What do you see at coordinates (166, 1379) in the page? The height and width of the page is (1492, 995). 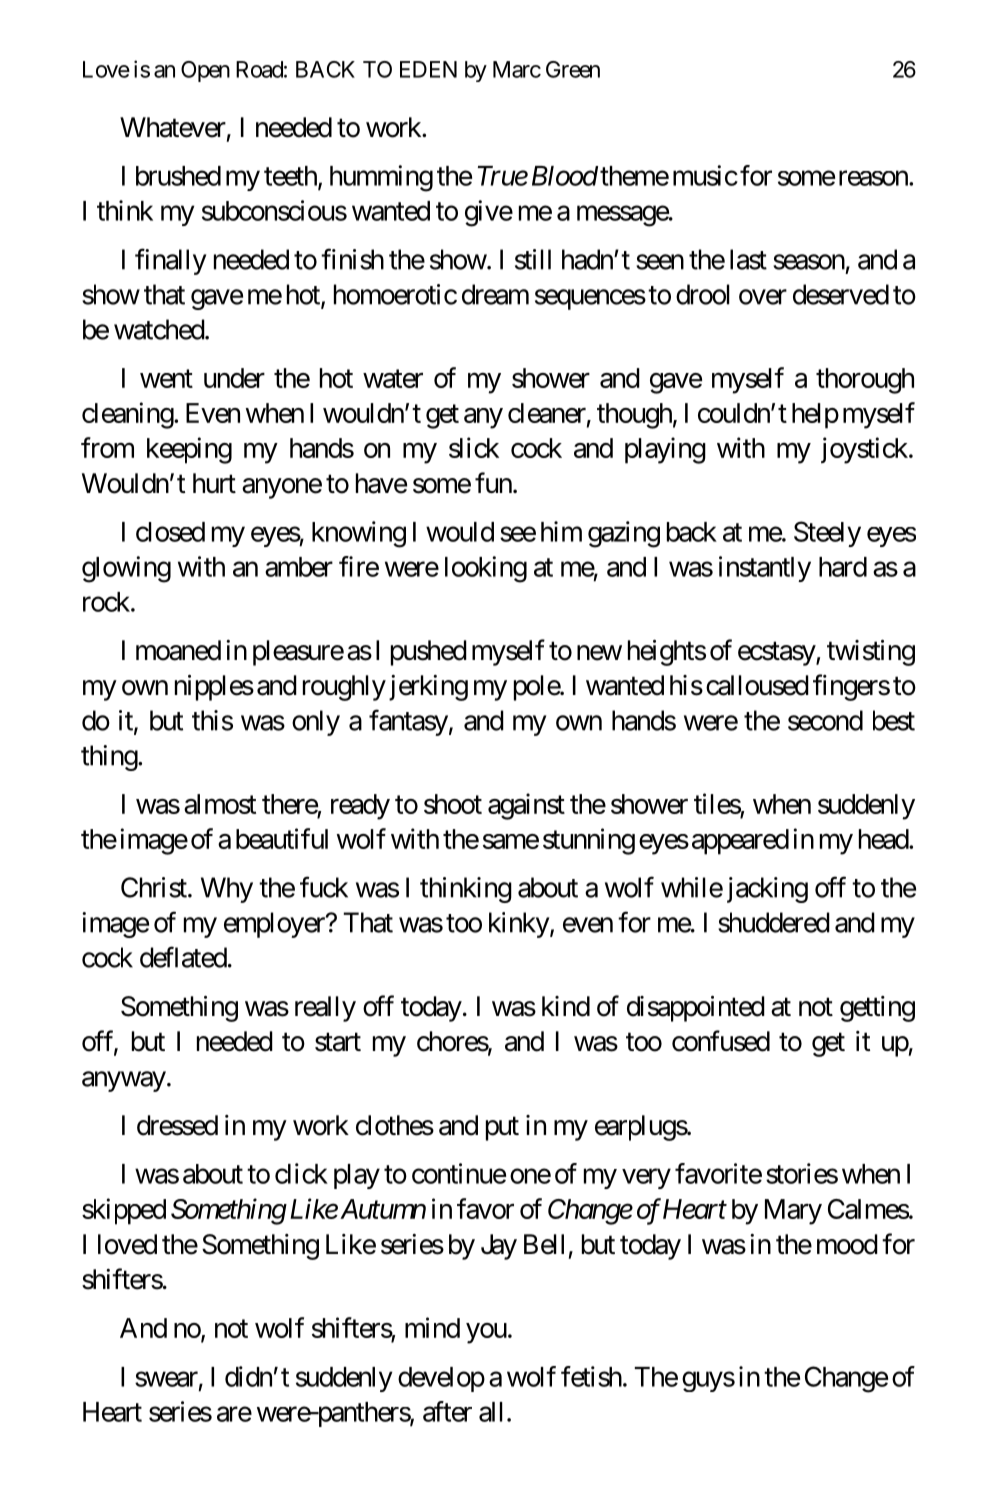 I see `swear` at bounding box center [166, 1379].
